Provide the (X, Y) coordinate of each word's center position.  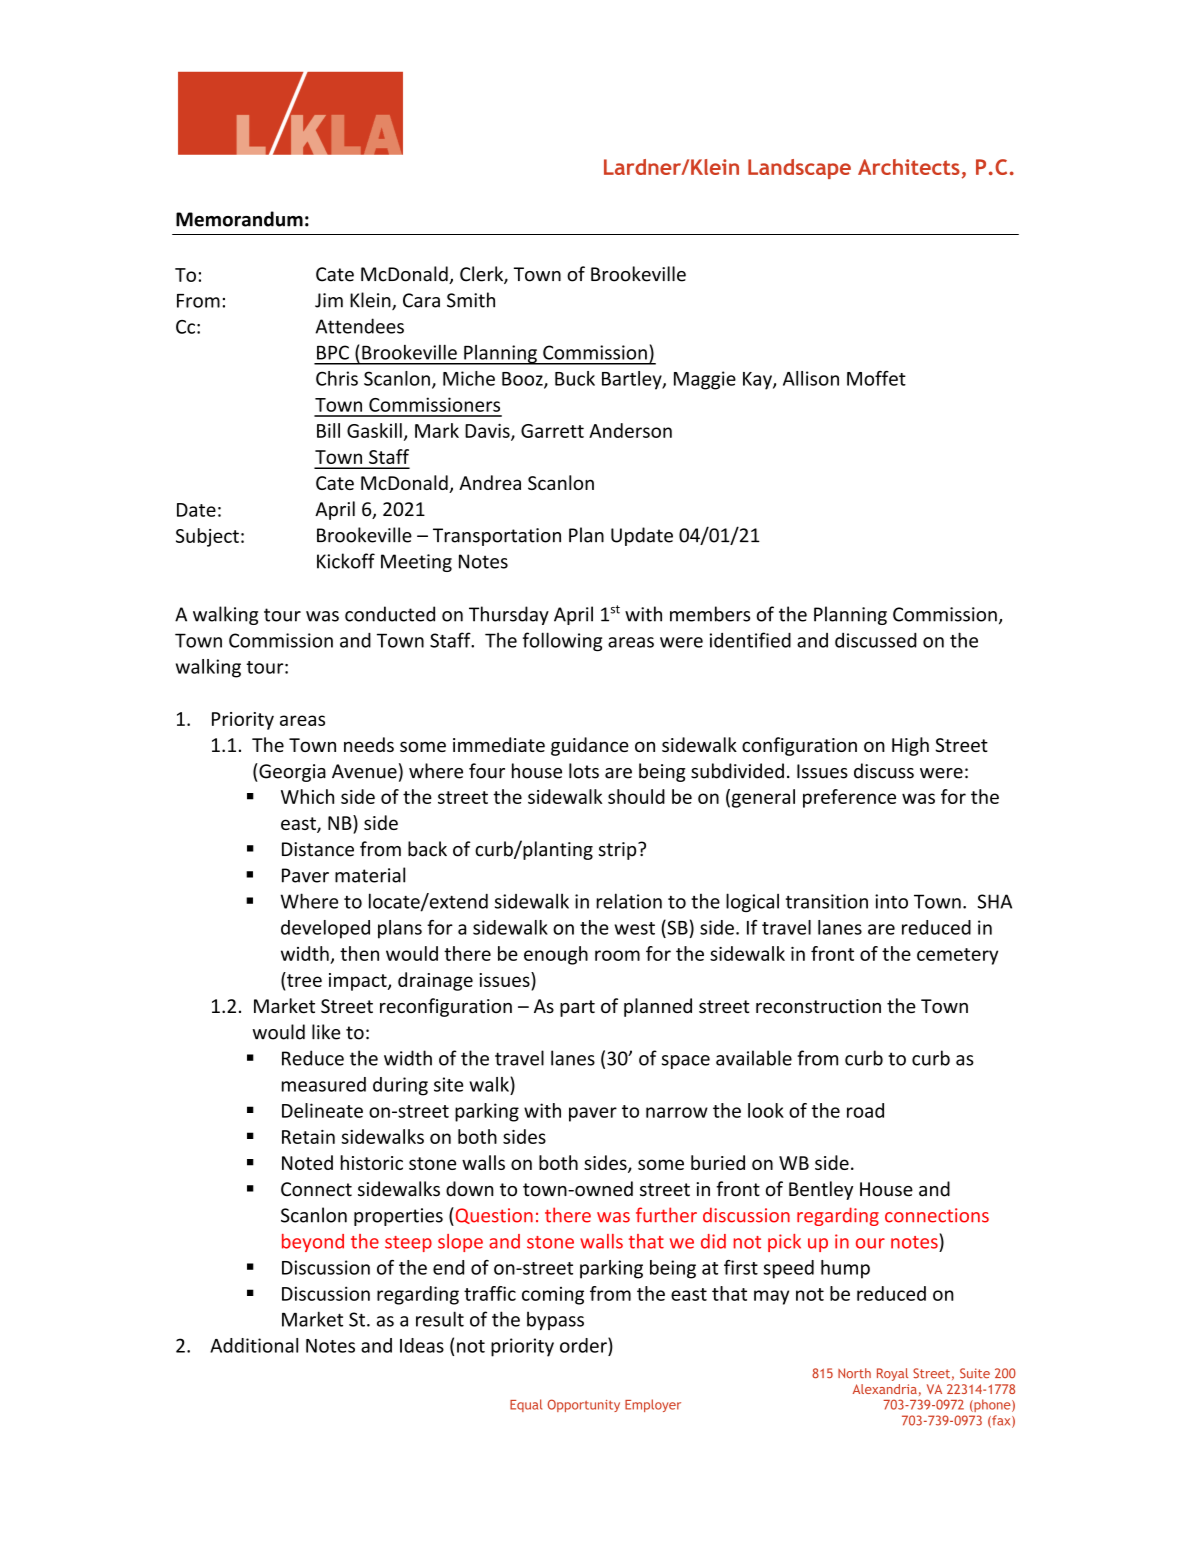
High (910, 746)
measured (324, 1084)
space (686, 1062)
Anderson (630, 430)
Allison (811, 378)
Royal (892, 1374)
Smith (471, 300)
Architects (909, 167)
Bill (328, 430)
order (584, 1345)
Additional (254, 1345)
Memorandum (239, 219)
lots (584, 771)
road (865, 1110)
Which (307, 796)
